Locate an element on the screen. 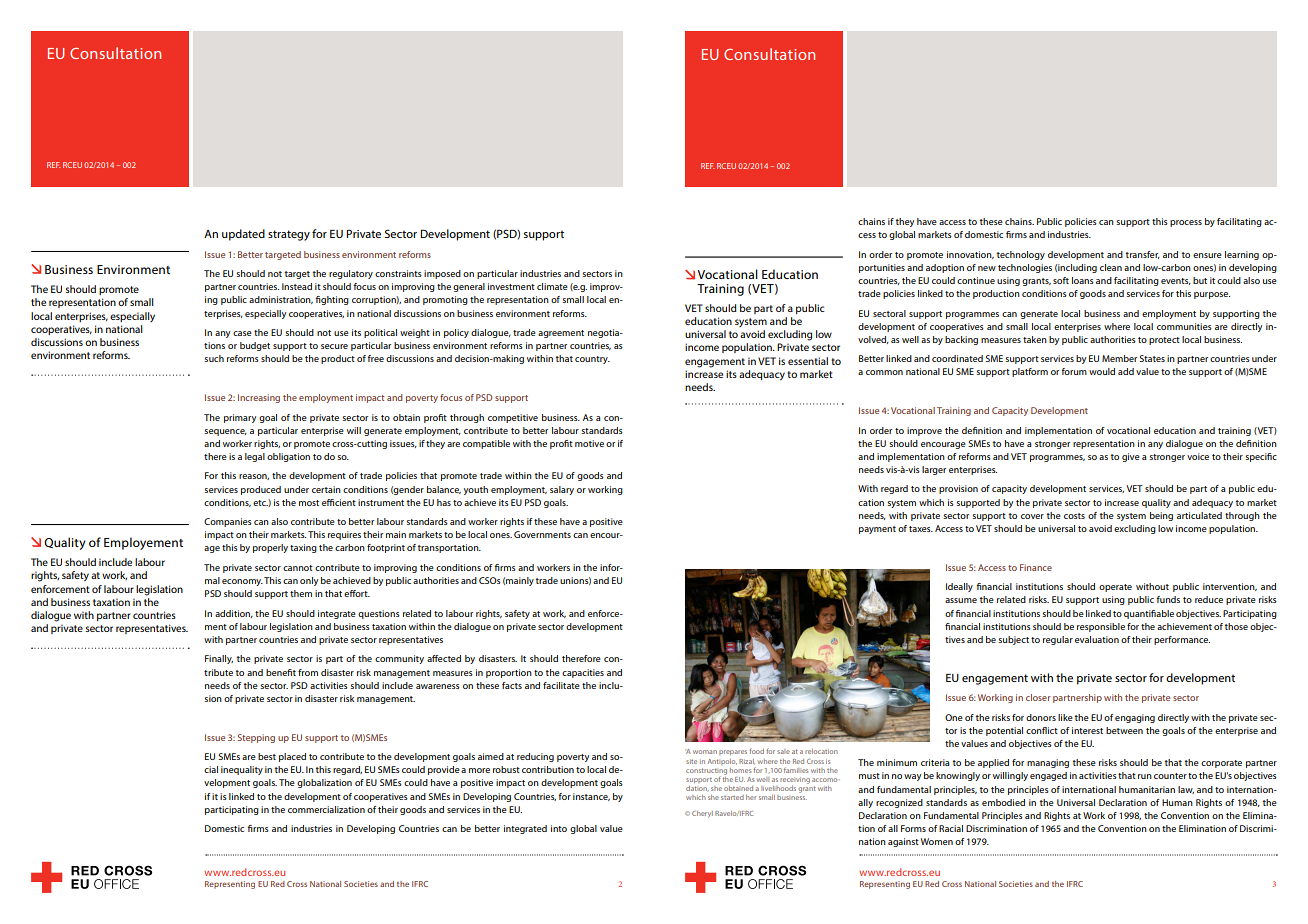 This screenshot has width=1308, height=924. new is located at coordinates (987, 268).
